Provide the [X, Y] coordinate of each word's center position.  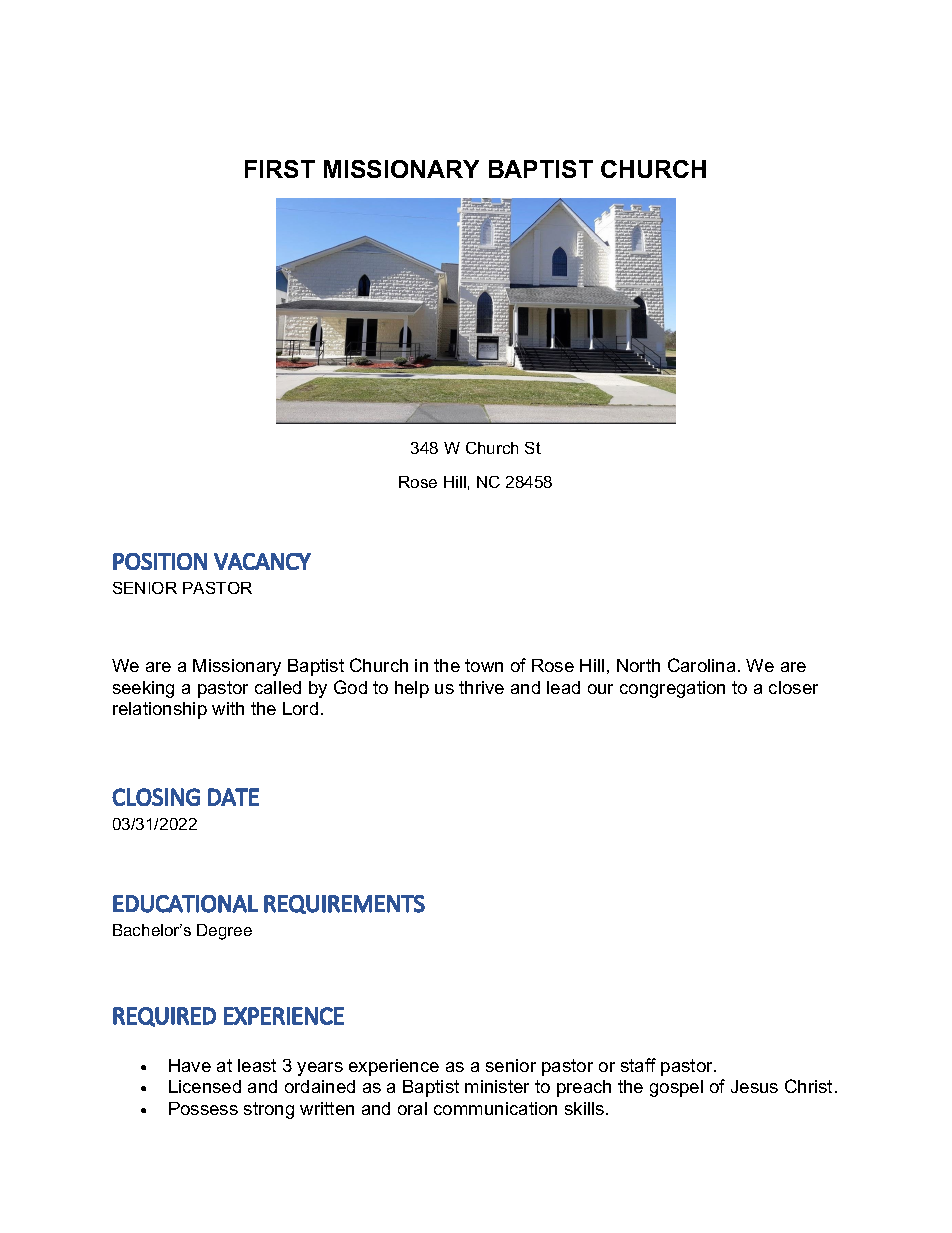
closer [793, 687]
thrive [481, 687]
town [484, 665]
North [638, 665]
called [278, 687]
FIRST [280, 169]
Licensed [205, 1086]
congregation [672, 689]
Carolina [701, 665]
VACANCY [262, 561]
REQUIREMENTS [344, 904]
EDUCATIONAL [185, 904]
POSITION [160, 561]
